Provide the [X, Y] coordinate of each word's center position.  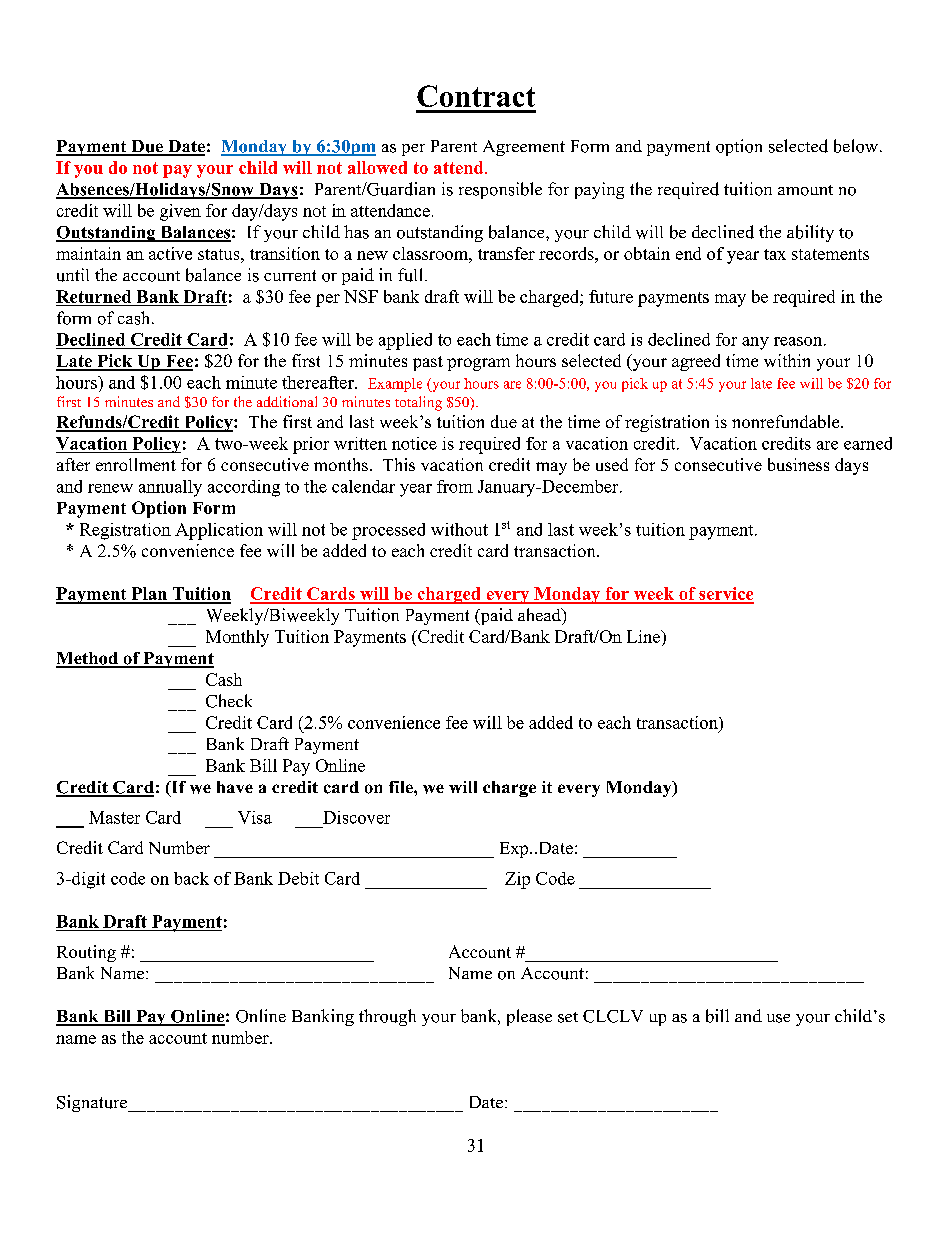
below [857, 146]
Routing [86, 953]
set [568, 1017]
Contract [476, 96]
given [180, 212]
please [529, 1017]
